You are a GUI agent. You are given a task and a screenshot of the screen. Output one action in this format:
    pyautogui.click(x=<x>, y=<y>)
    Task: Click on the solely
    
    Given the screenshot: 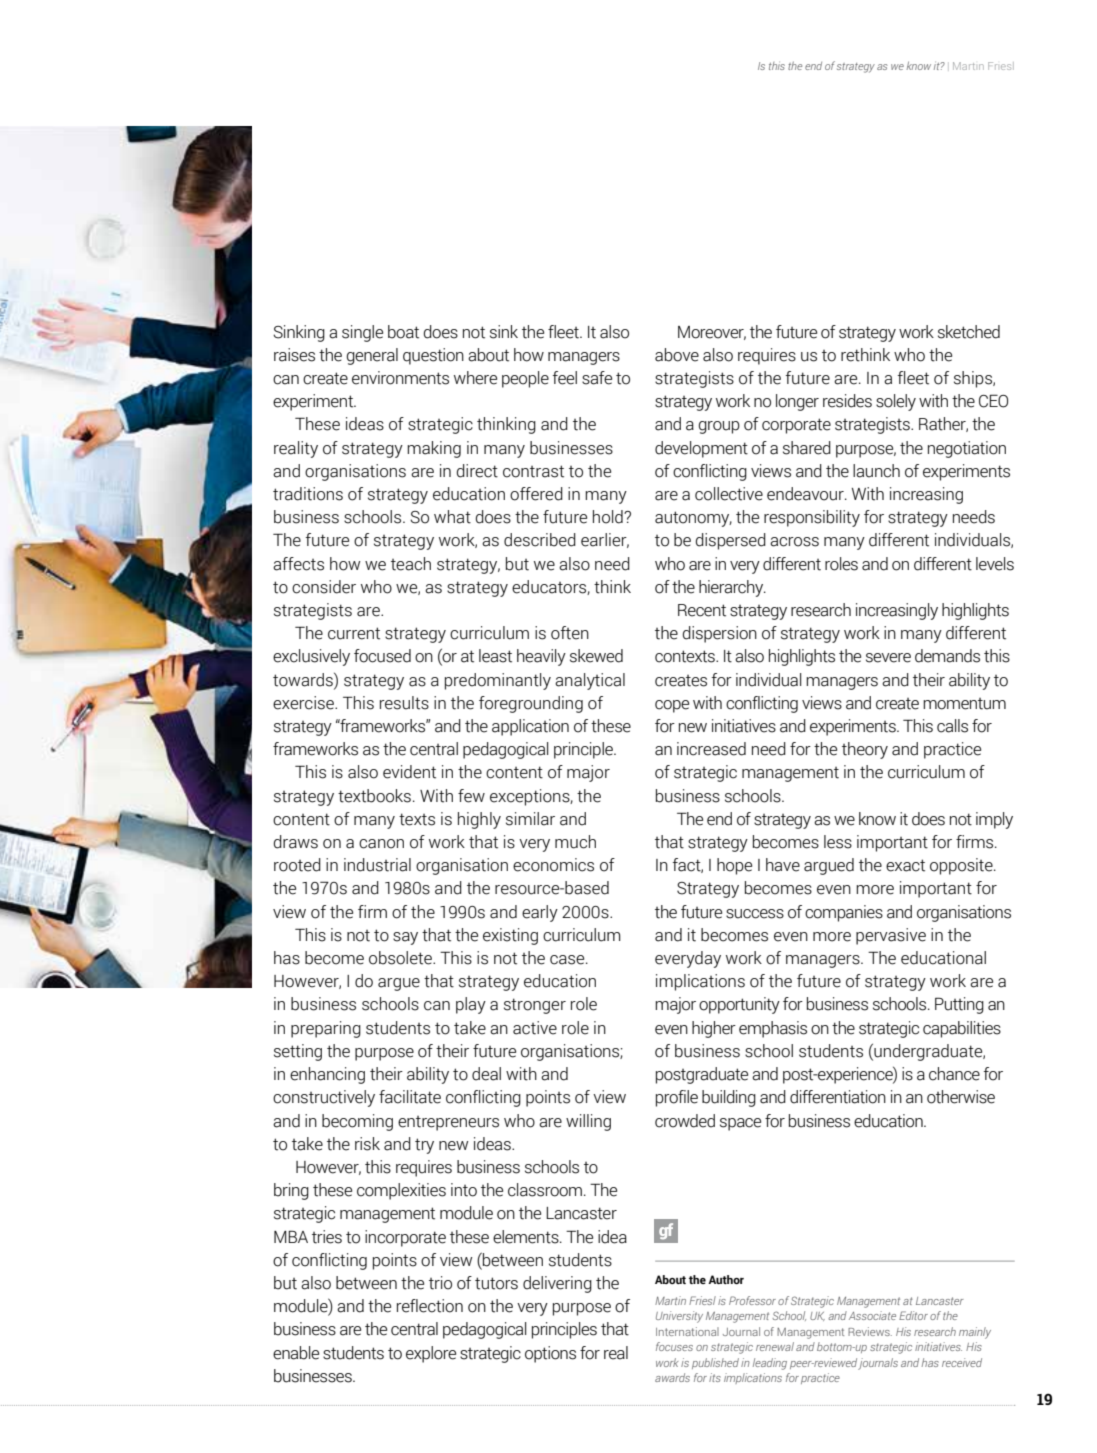 What is the action you would take?
    pyautogui.click(x=896, y=402)
